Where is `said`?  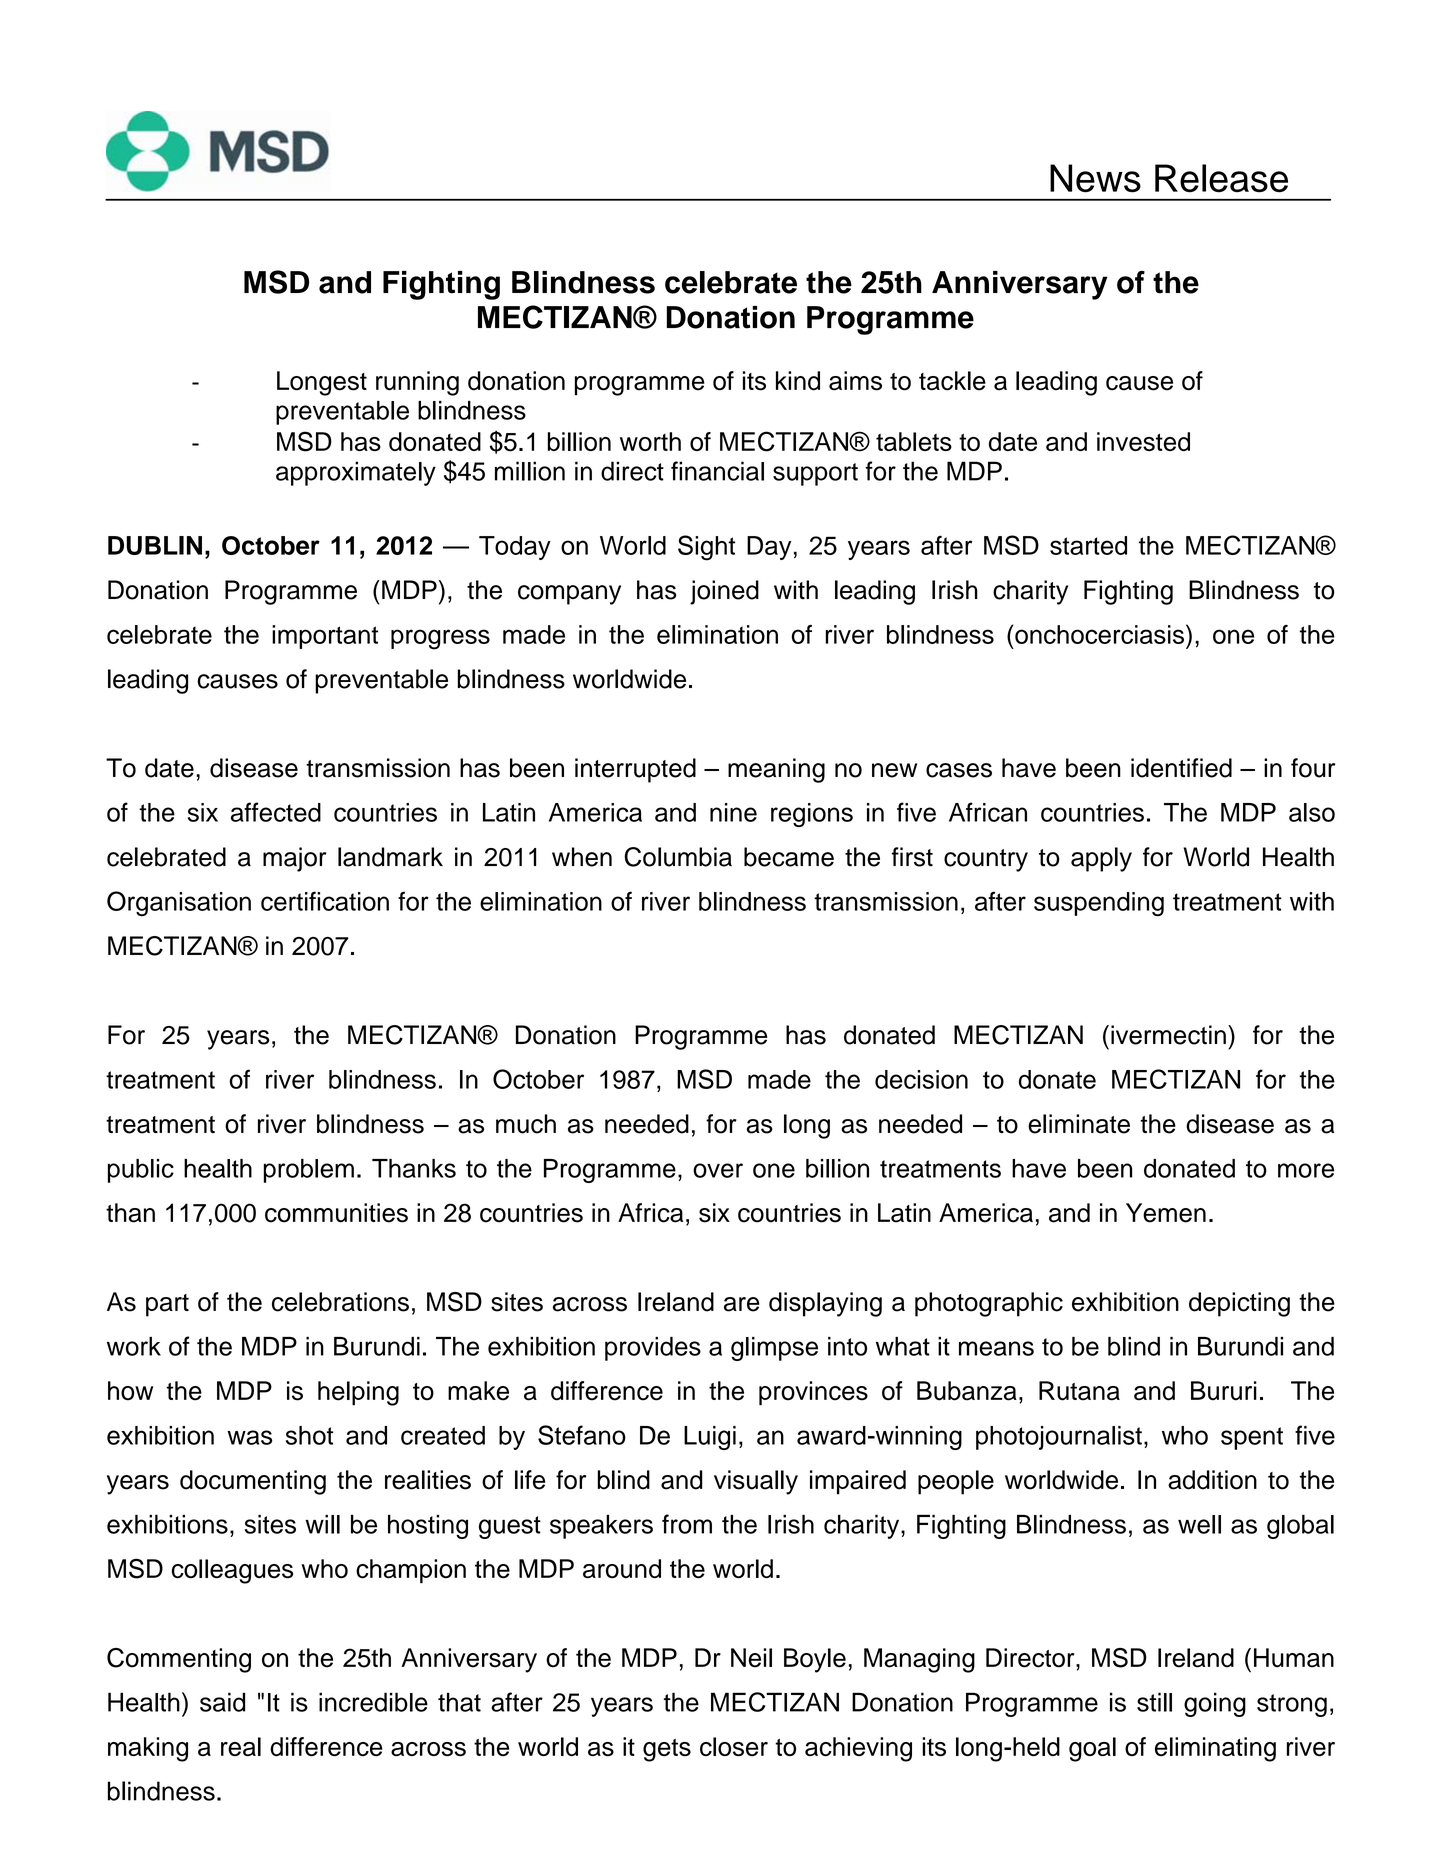 said is located at coordinates (222, 1702).
